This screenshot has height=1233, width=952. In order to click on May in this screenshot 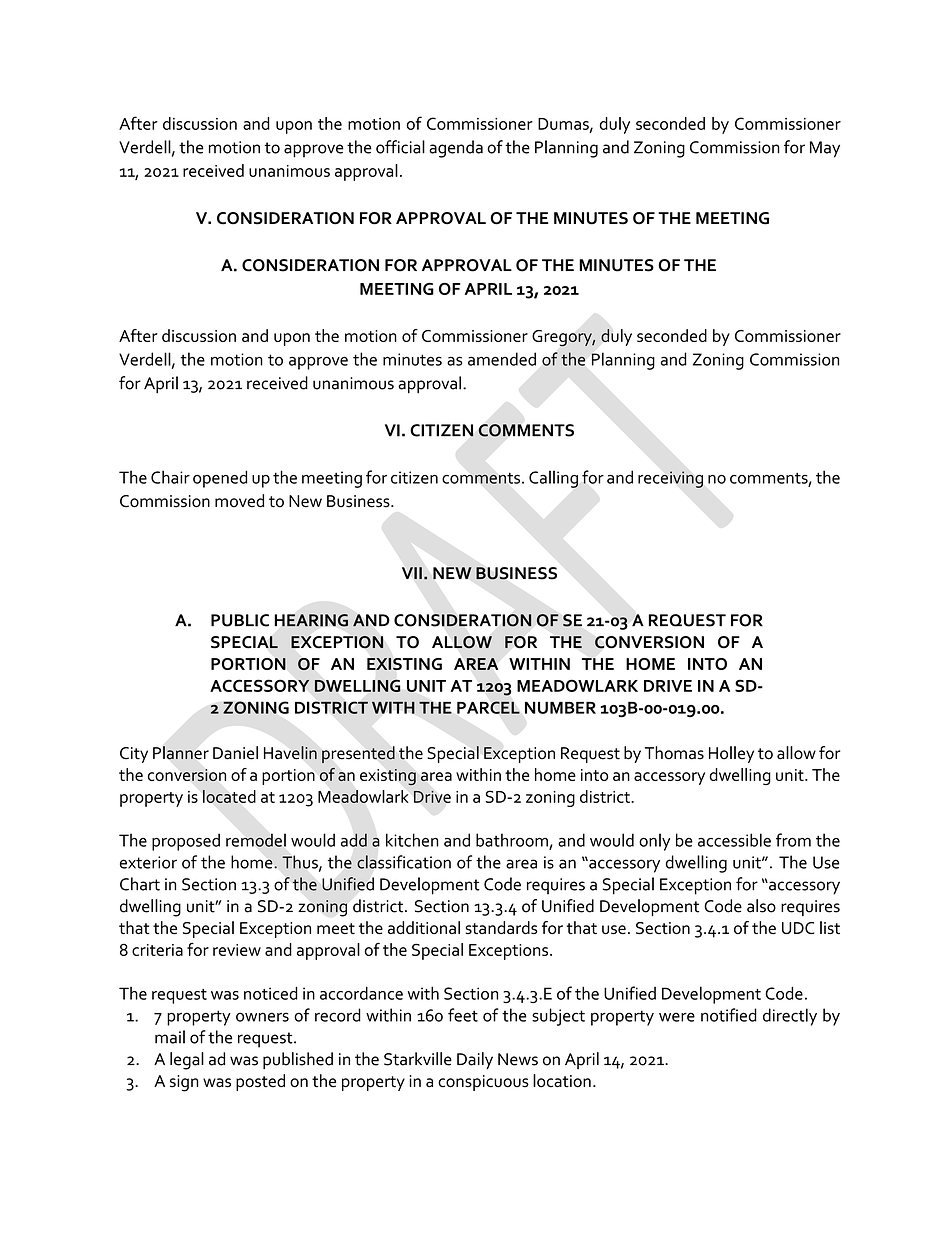, I will do `click(825, 149)`.
